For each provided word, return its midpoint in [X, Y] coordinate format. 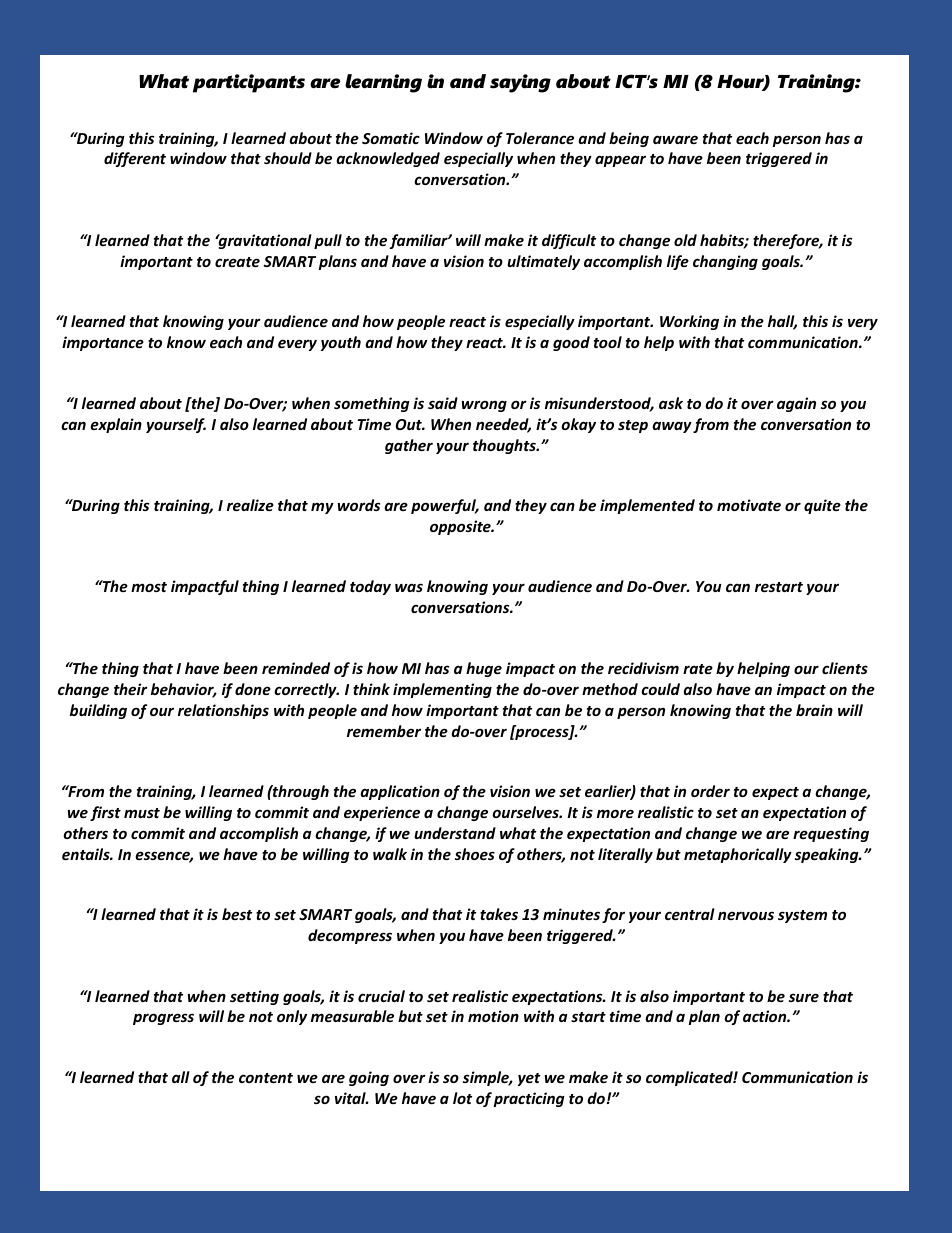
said [443, 403]
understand [455, 833]
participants [249, 83]
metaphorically [738, 855]
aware [675, 139]
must [142, 813]
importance [103, 343]
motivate [749, 505]
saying [520, 83]
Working [689, 322]
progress [163, 1019]
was [409, 587]
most [149, 587]
